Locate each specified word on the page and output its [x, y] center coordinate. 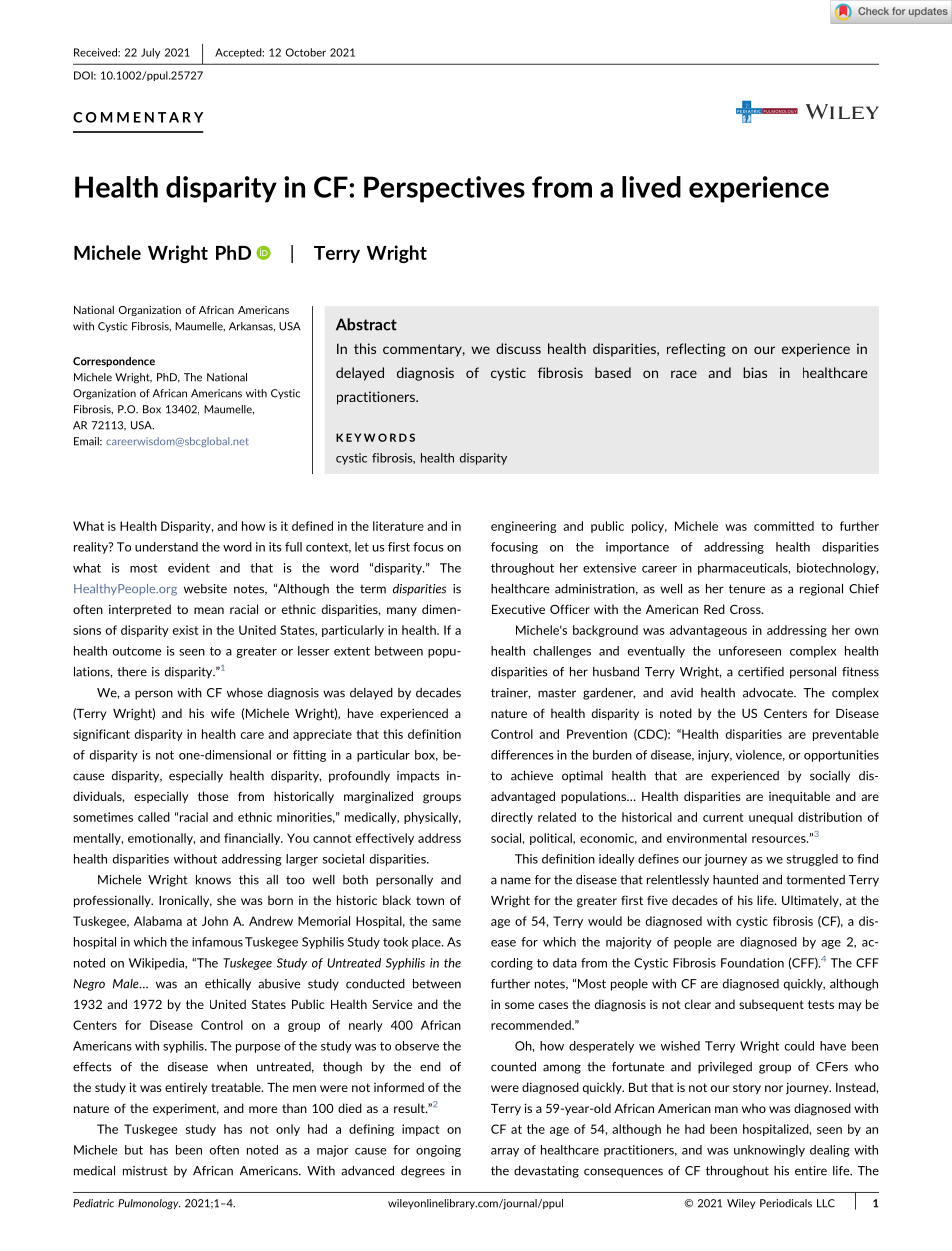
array [505, 1152]
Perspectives [444, 189]
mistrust [145, 1171]
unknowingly [769, 1151]
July [150, 53]
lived [651, 187]
